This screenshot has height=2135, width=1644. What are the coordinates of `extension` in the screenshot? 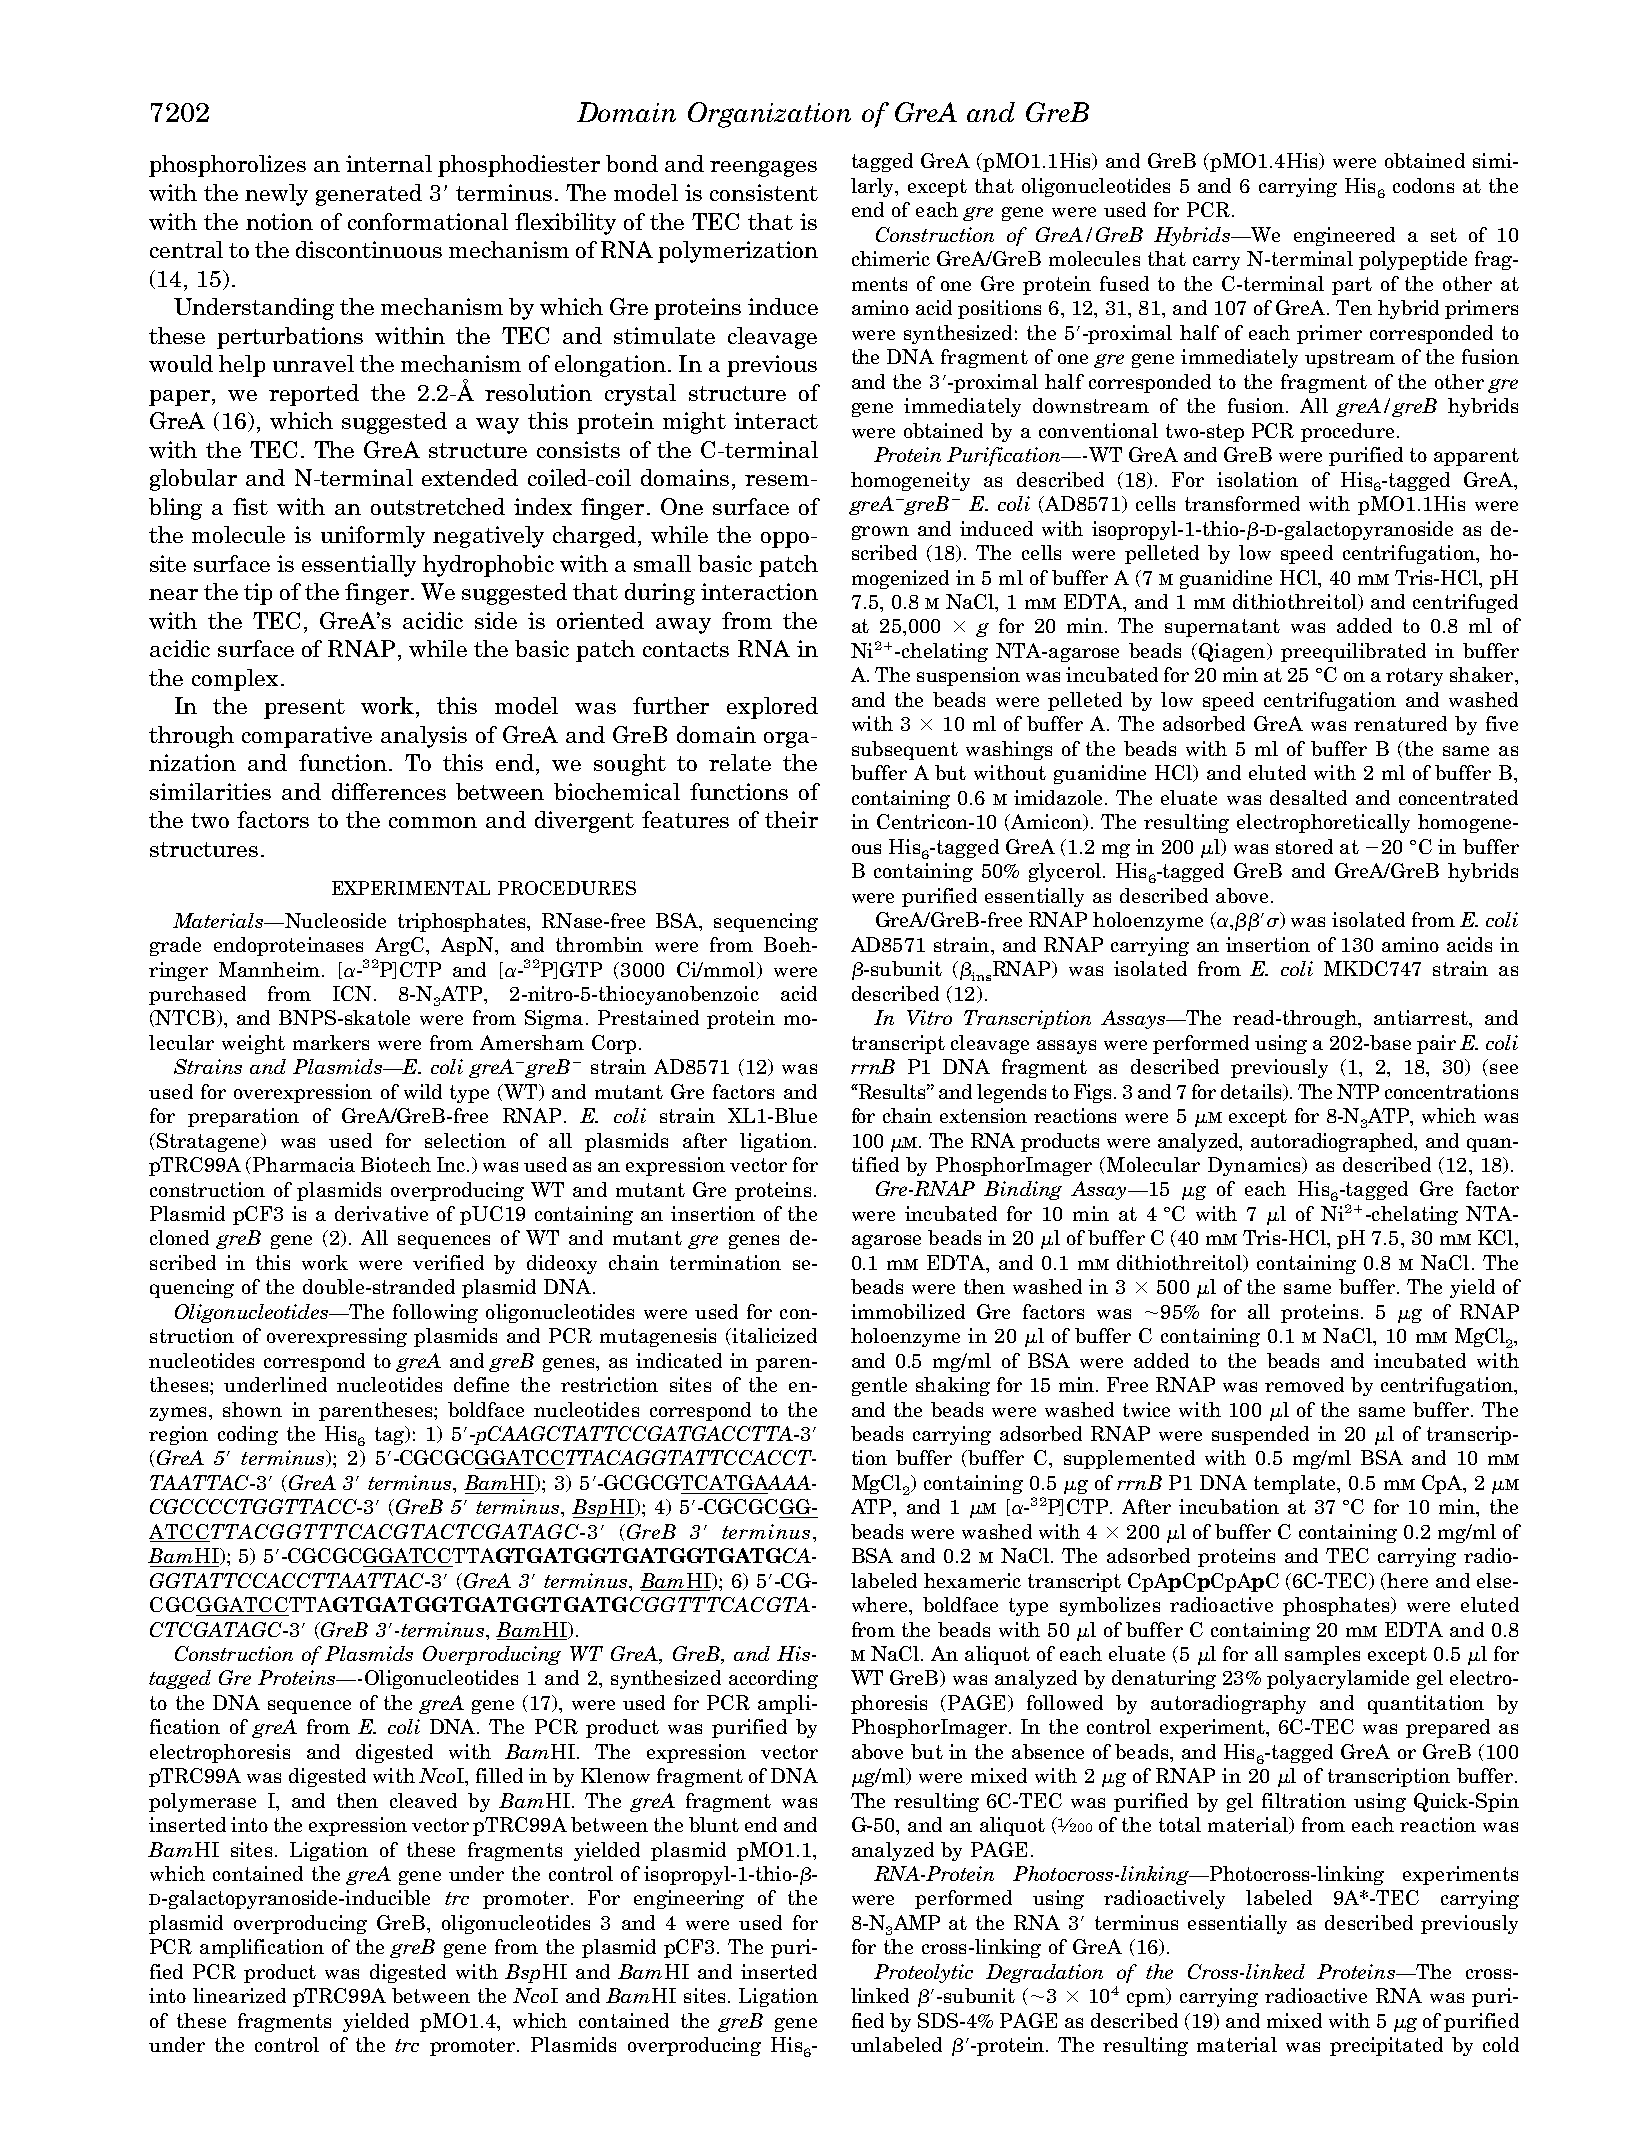 It's located at (983, 1115).
